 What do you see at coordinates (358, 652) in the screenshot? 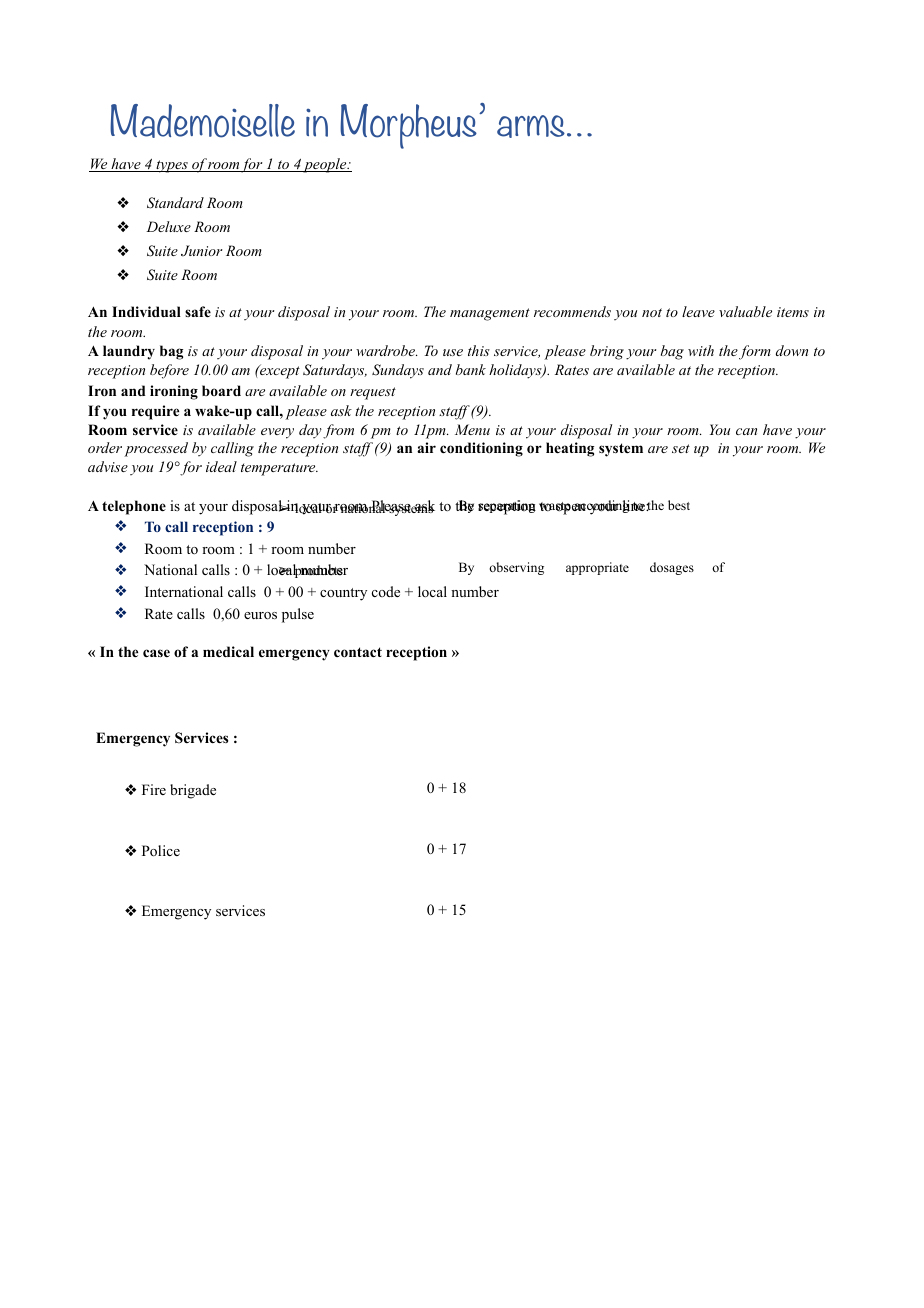
I see `contact` at bounding box center [358, 652].
